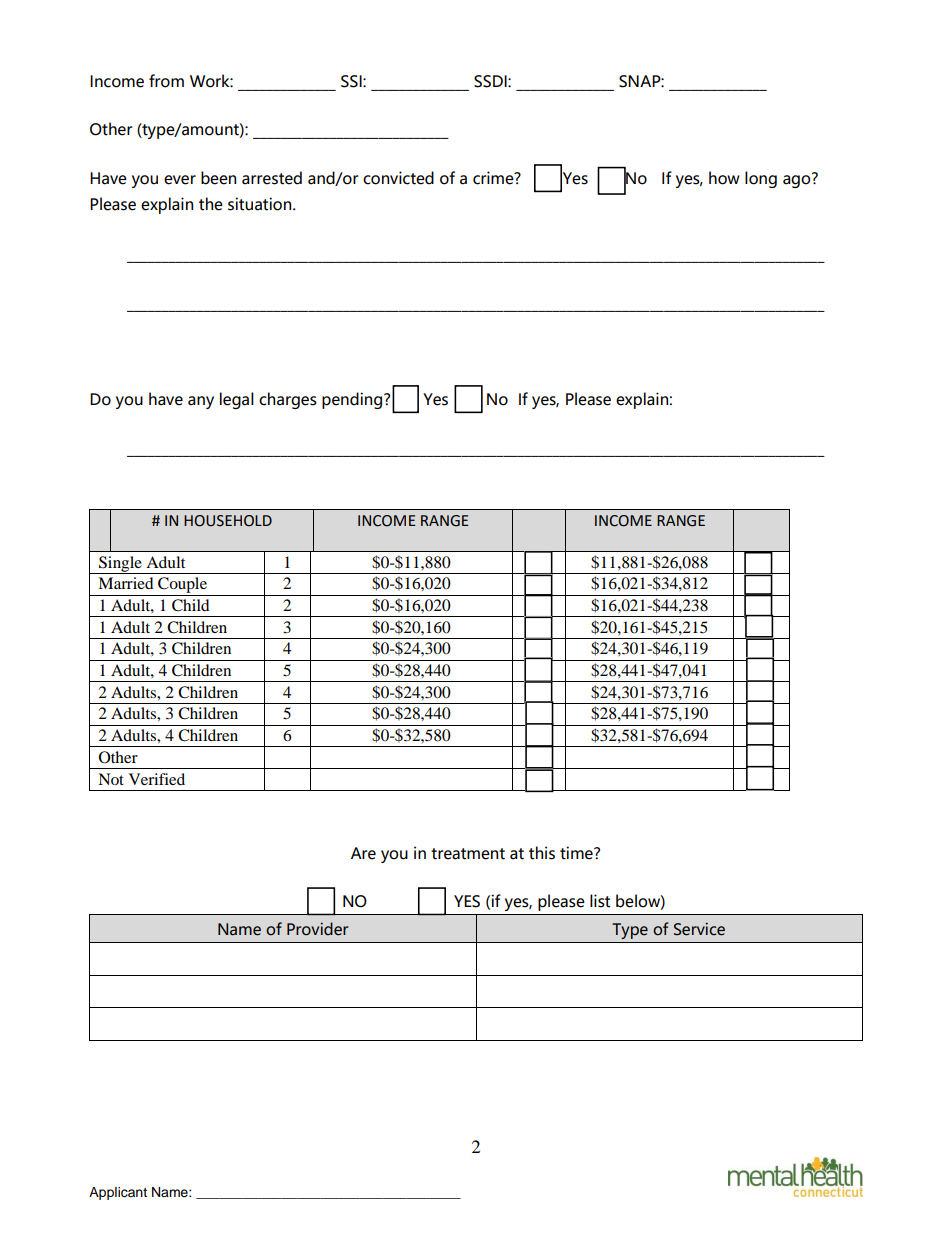 The image size is (952, 1233). Describe the element at coordinates (761, 179) in the document. I see `long` at that location.
